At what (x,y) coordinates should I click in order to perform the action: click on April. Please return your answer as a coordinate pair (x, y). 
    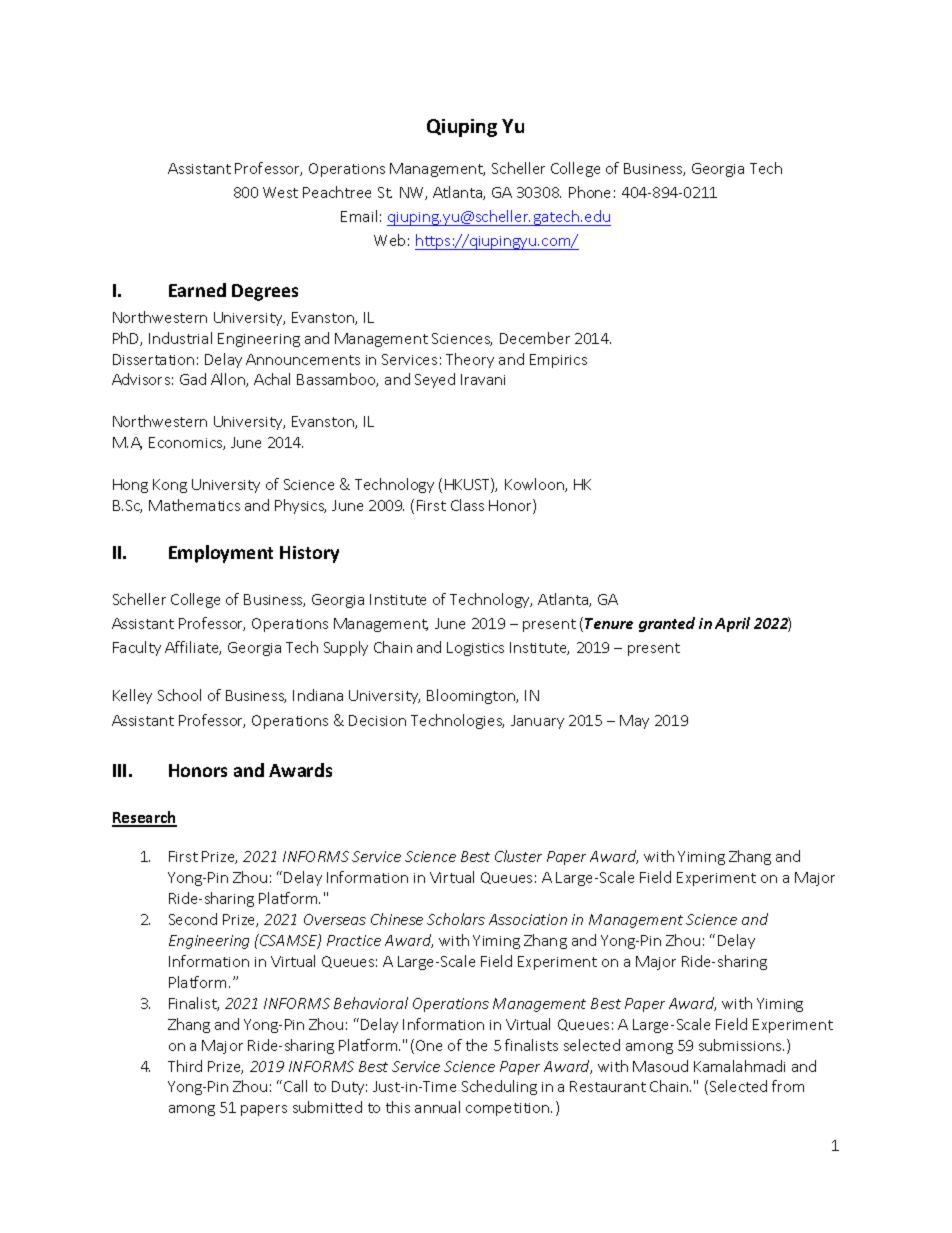
    Looking at the image, I should click on (732, 624).
